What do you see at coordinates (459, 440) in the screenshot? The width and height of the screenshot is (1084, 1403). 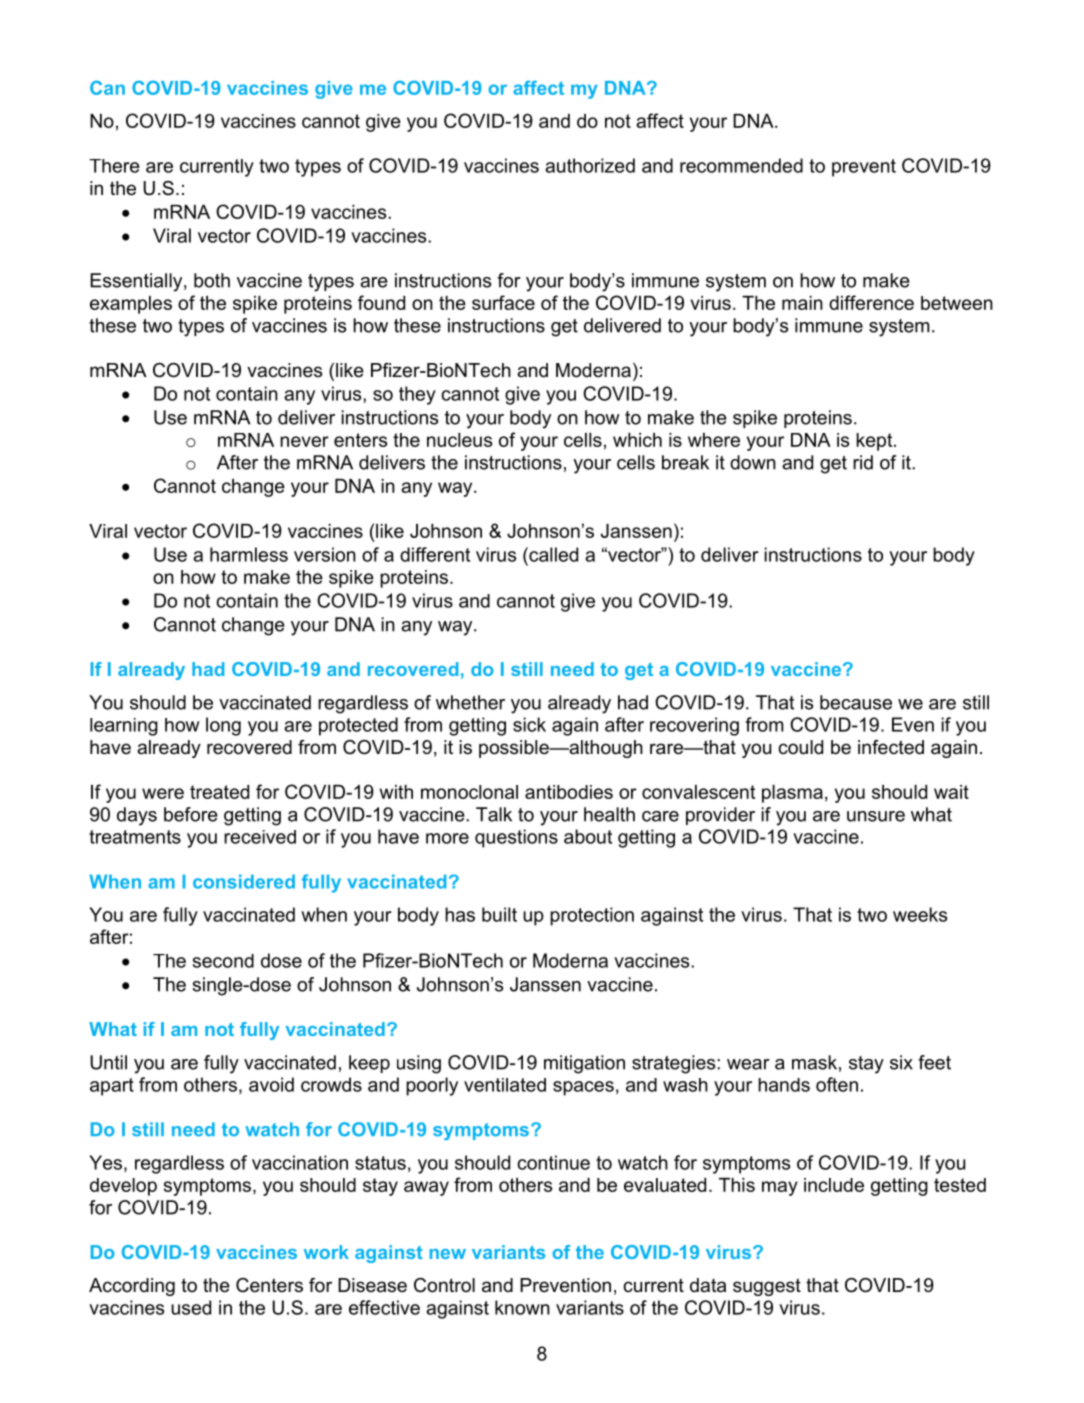 I see `nucleus` at bounding box center [459, 440].
